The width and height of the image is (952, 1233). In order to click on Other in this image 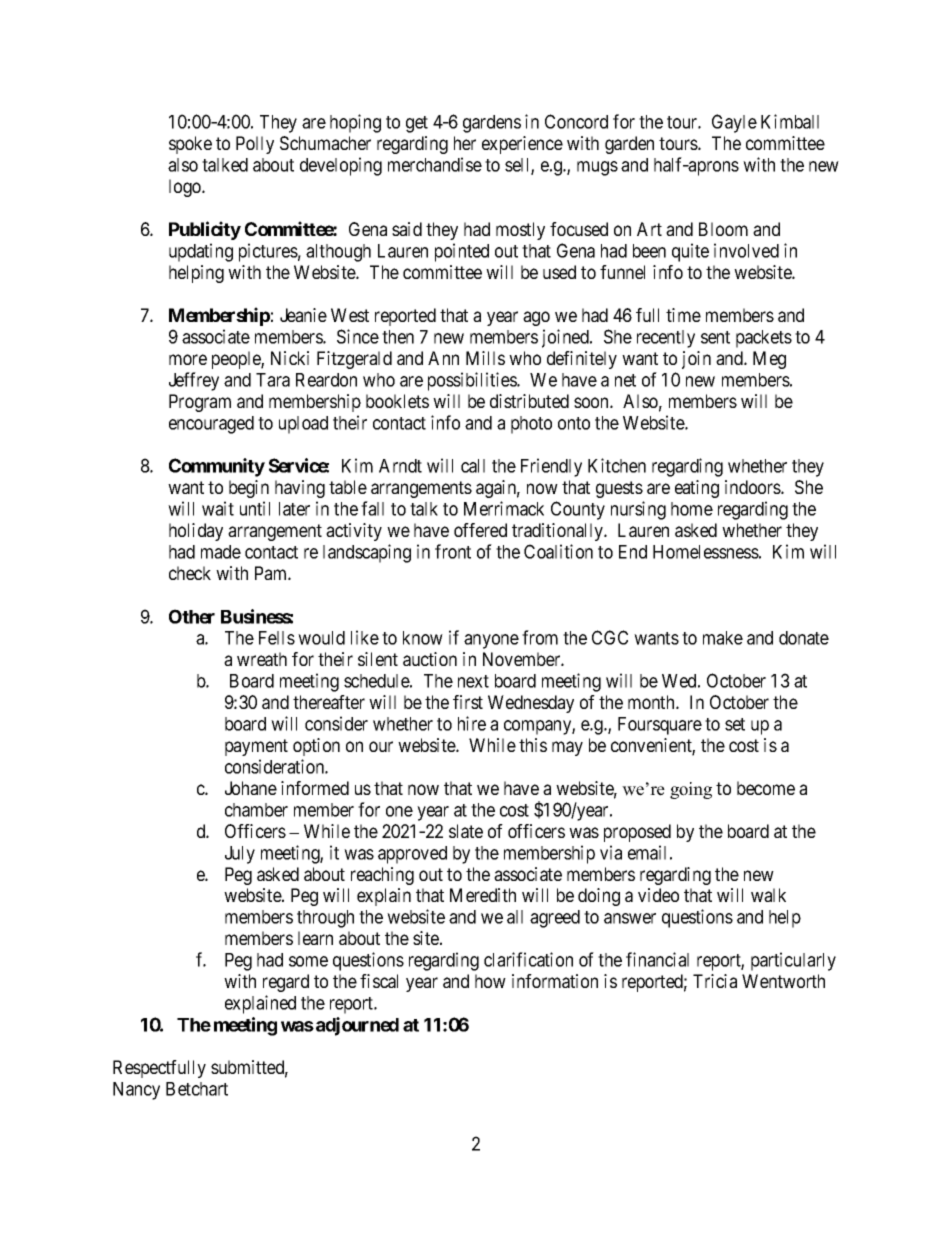, I will do `click(192, 616)`.
